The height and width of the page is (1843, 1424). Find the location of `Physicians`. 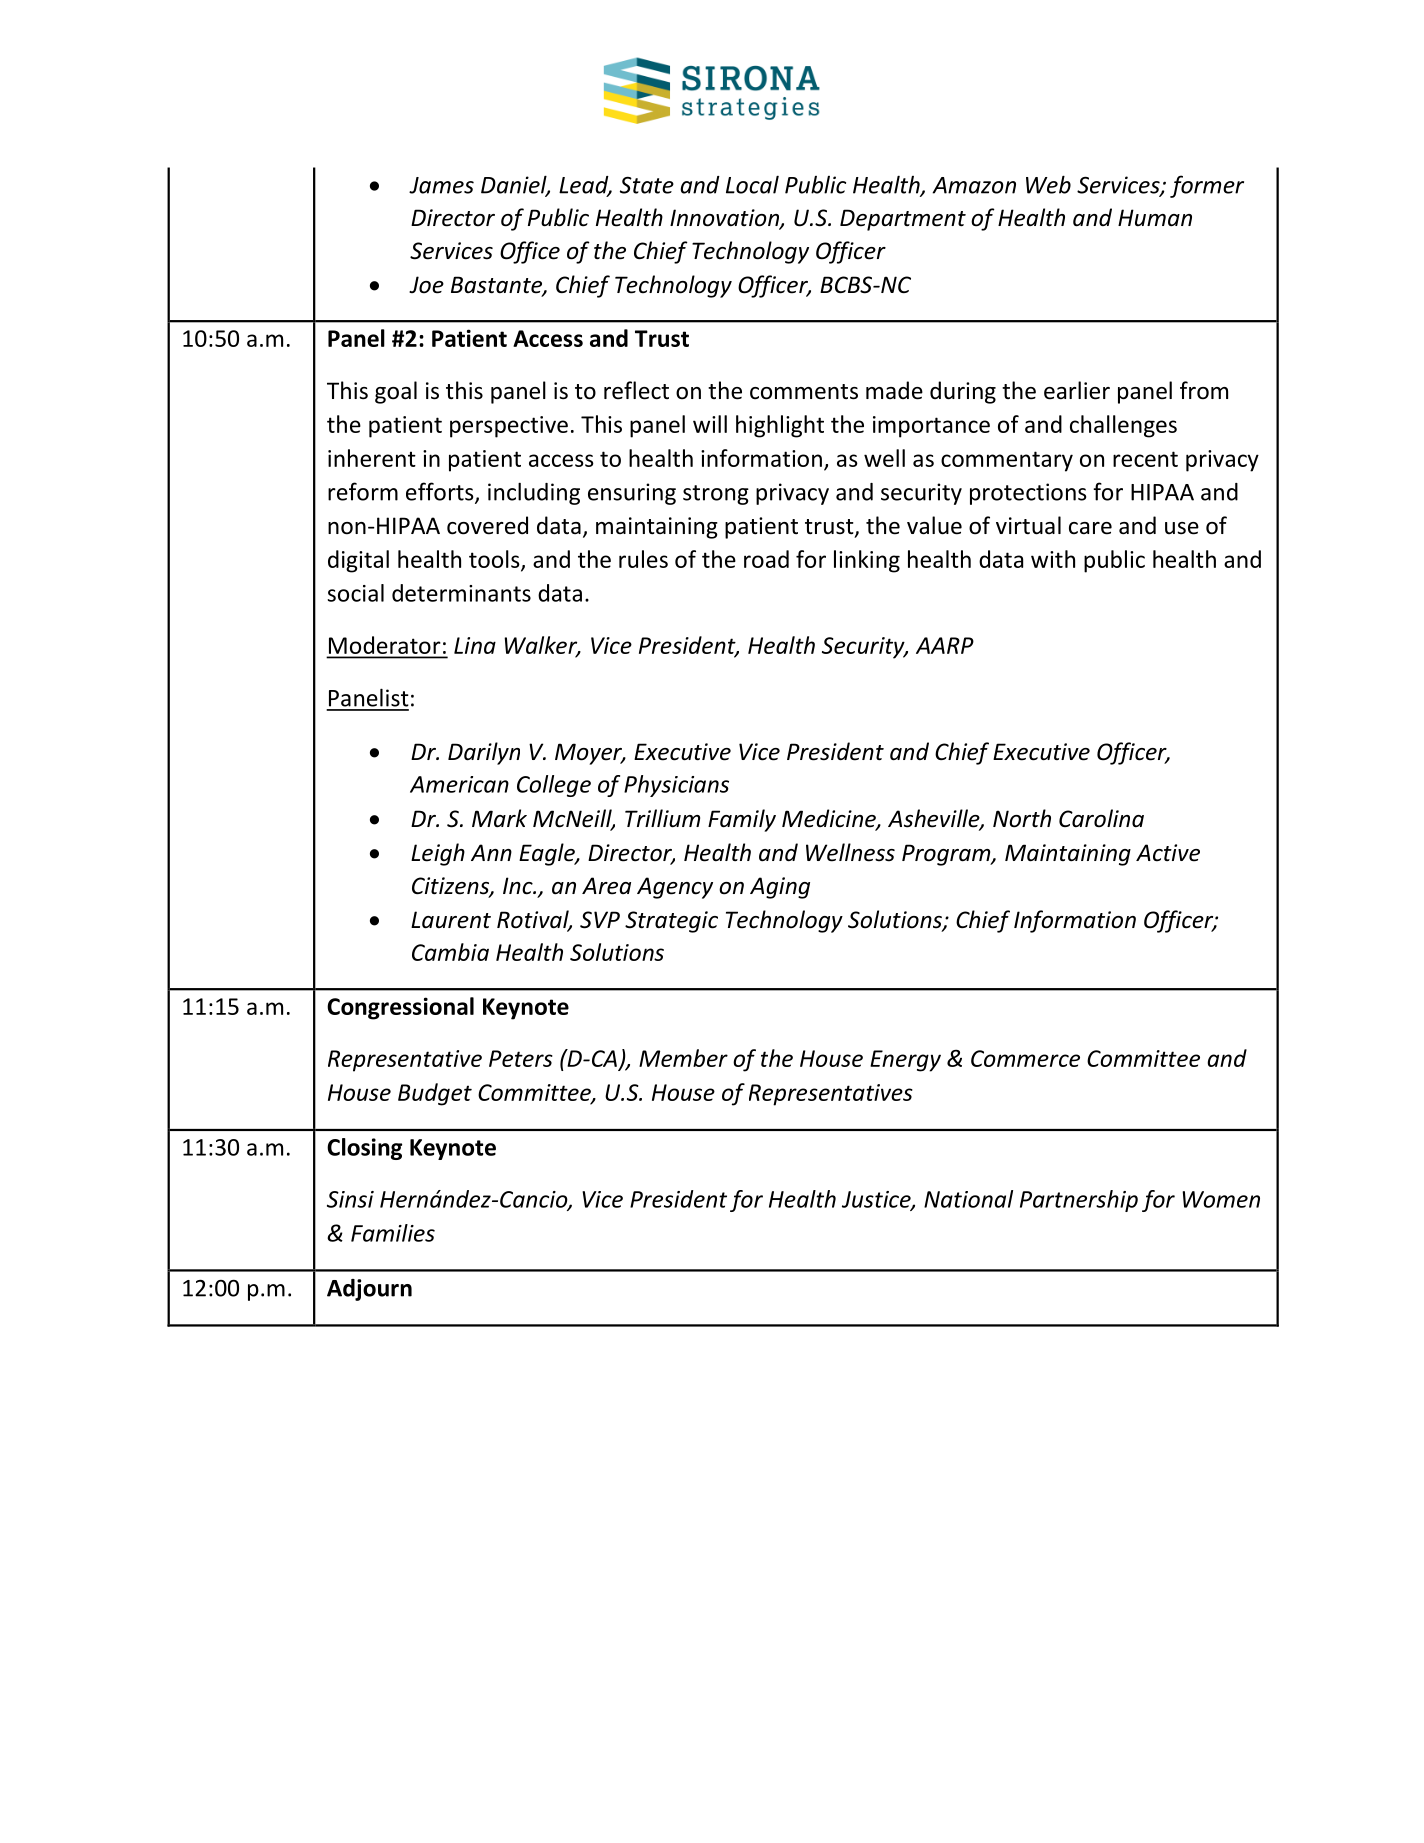

Physicians is located at coordinates (676, 786).
